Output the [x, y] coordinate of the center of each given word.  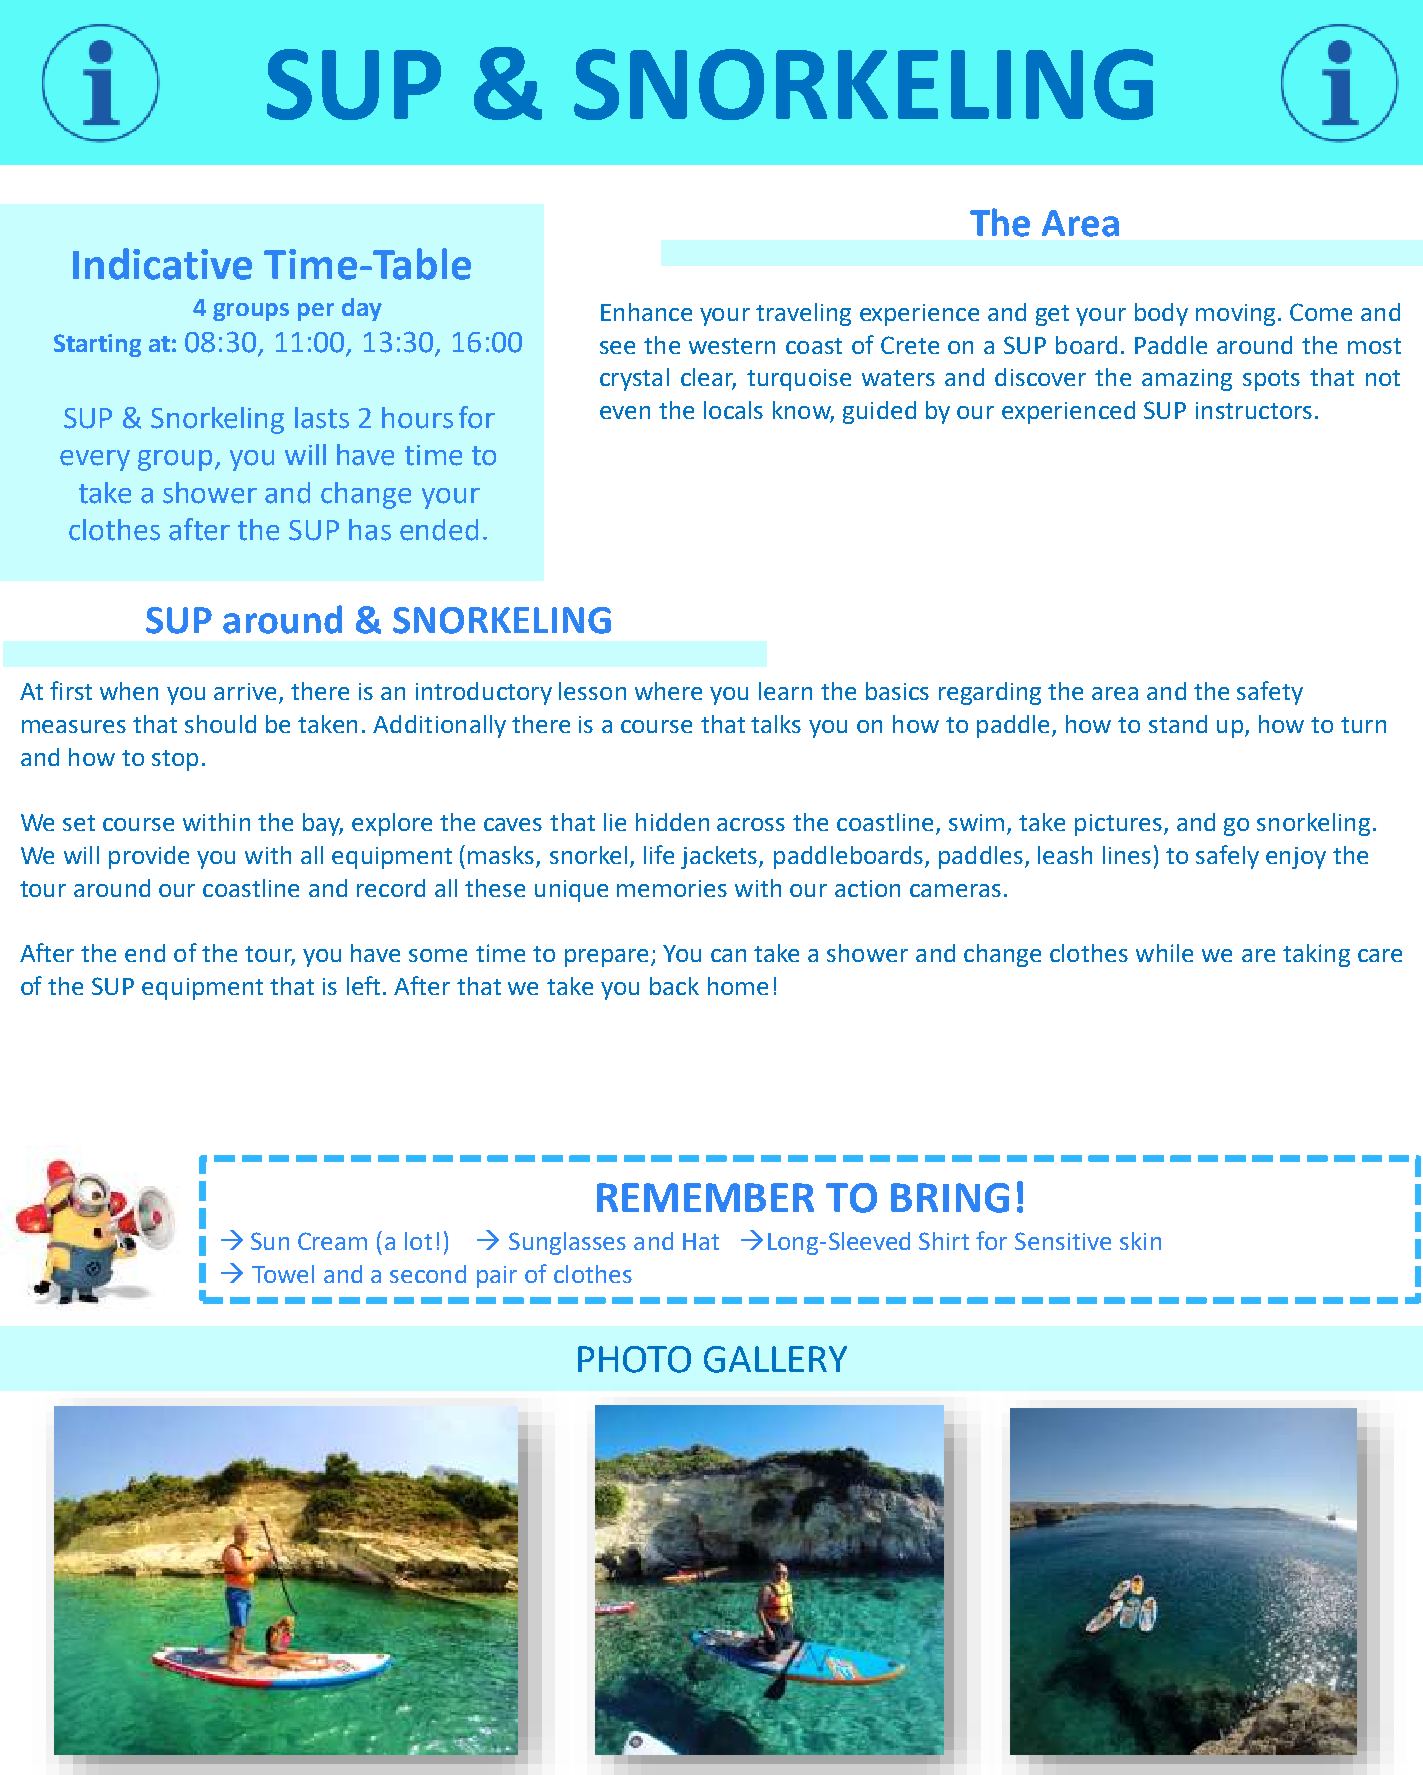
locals [733, 410]
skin [1140, 1241]
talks [776, 724]
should [220, 724]
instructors [1254, 410]
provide [149, 857]
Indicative [162, 264]
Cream [332, 1241]
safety [1270, 693]
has [370, 530]
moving [1235, 315]
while [1164, 953]
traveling [803, 314]
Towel [283, 1274]
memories [672, 888]
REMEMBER [705, 1197]
